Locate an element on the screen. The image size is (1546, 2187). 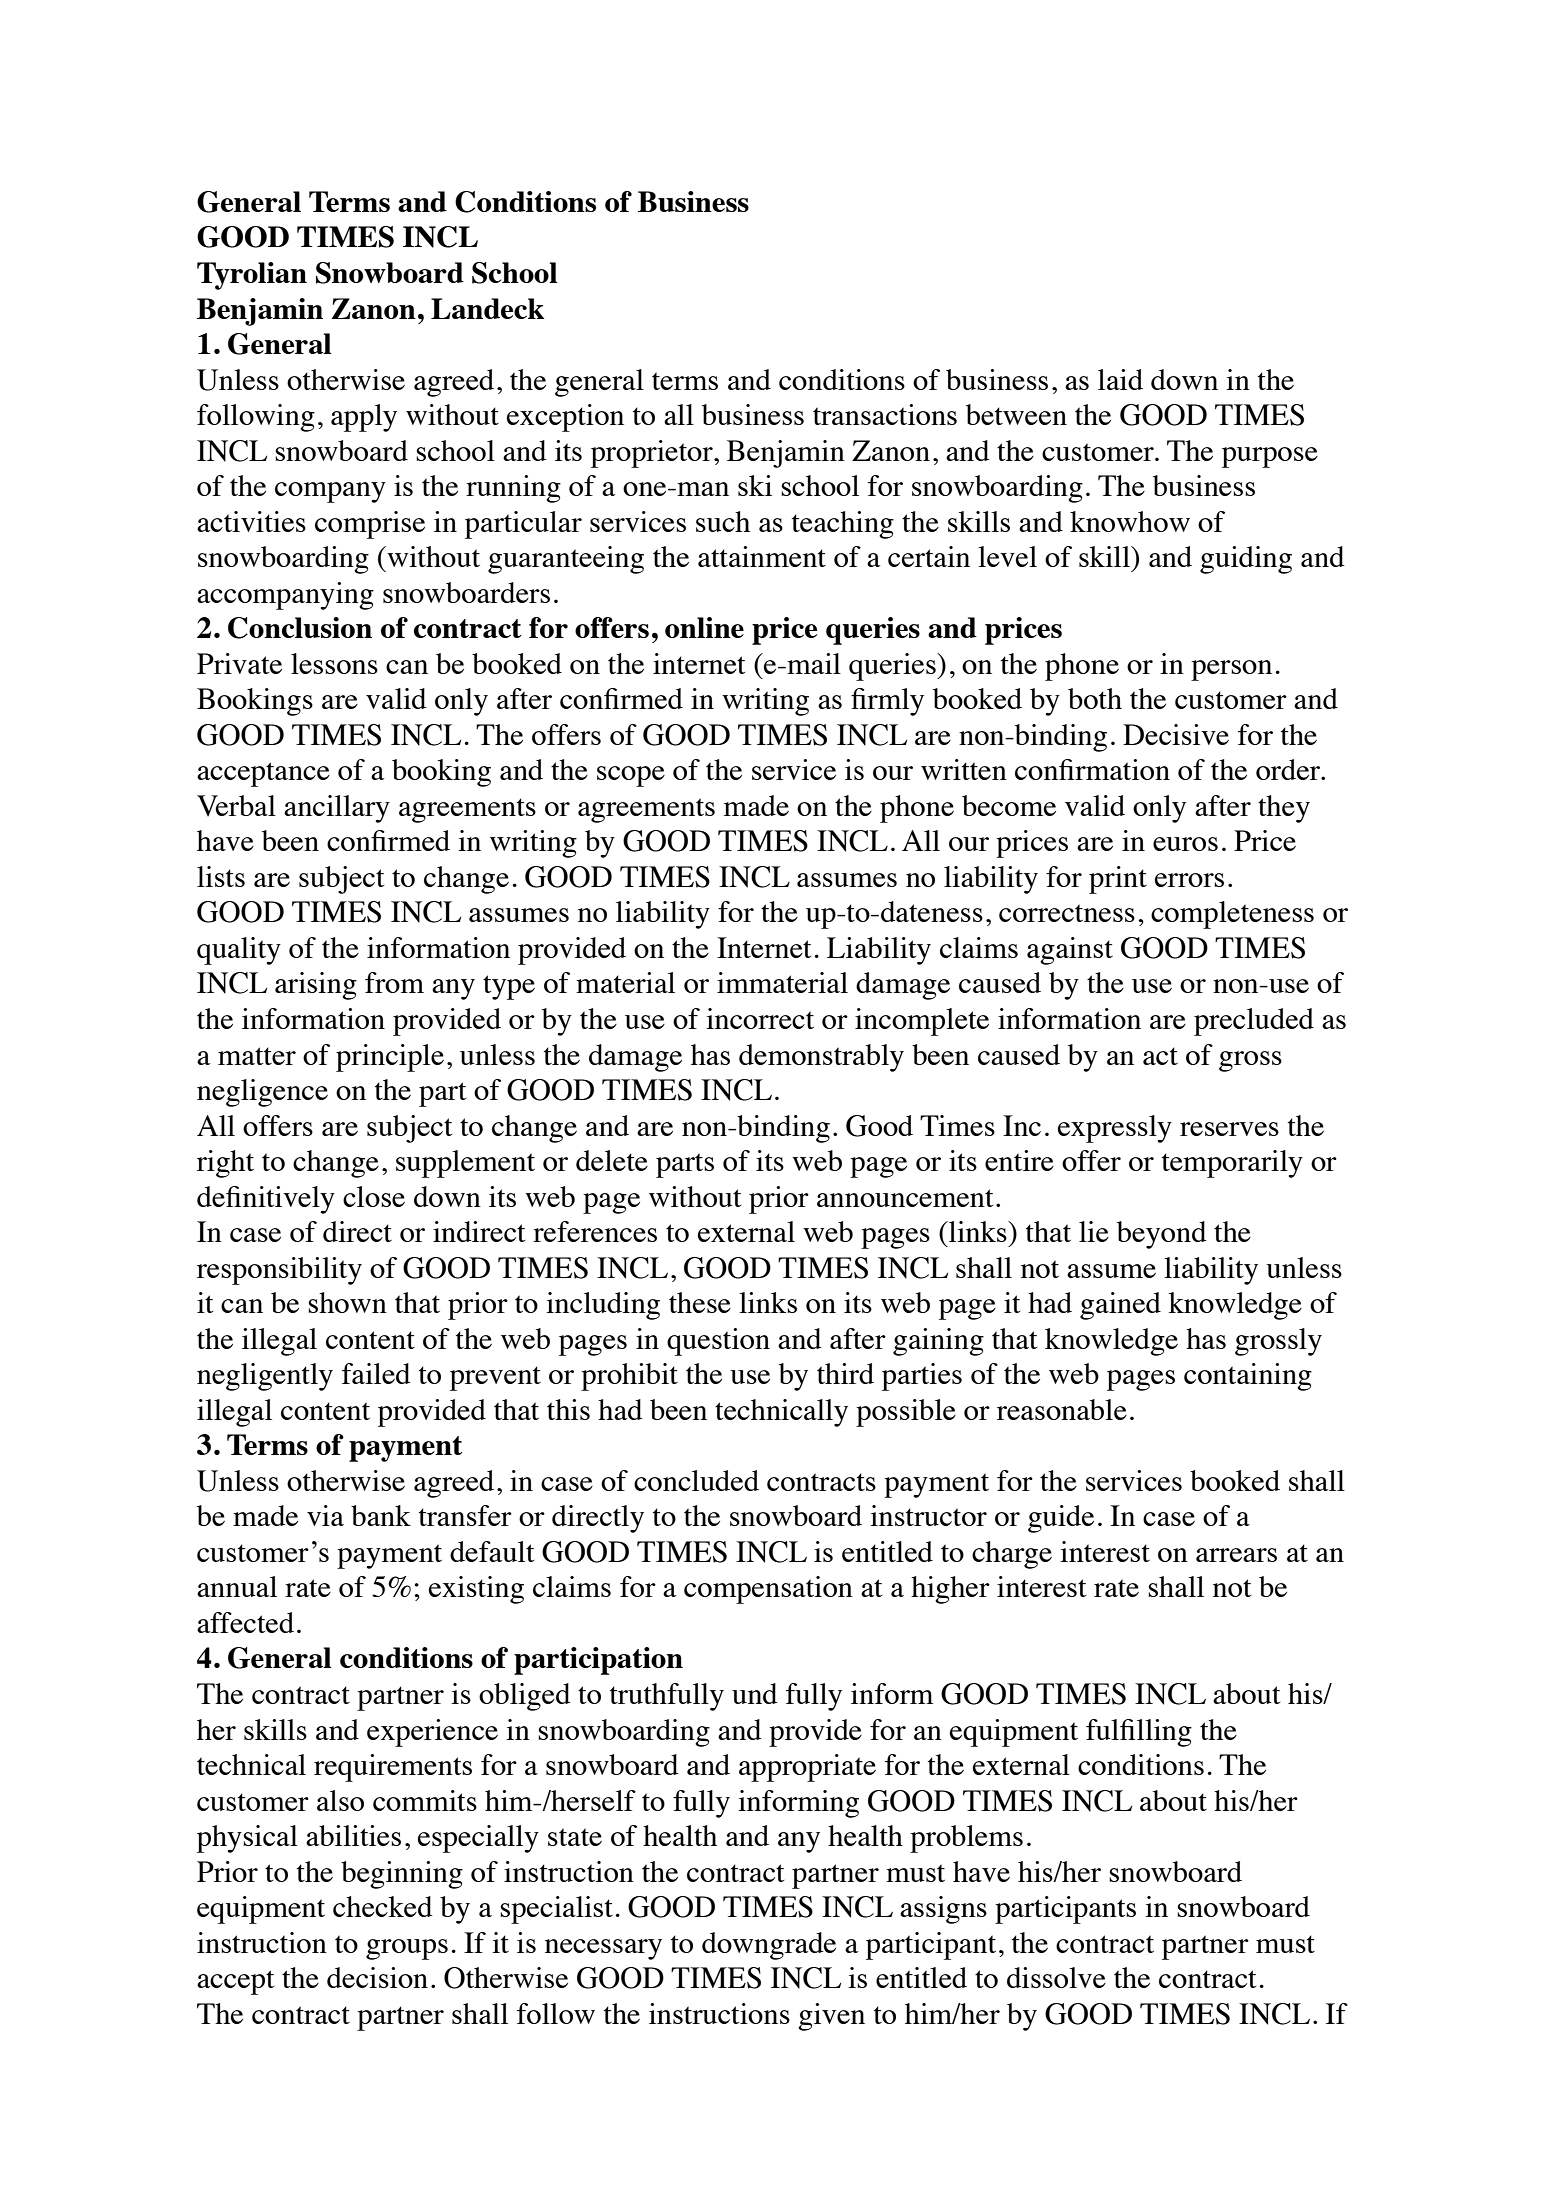
close is located at coordinates (374, 1196).
